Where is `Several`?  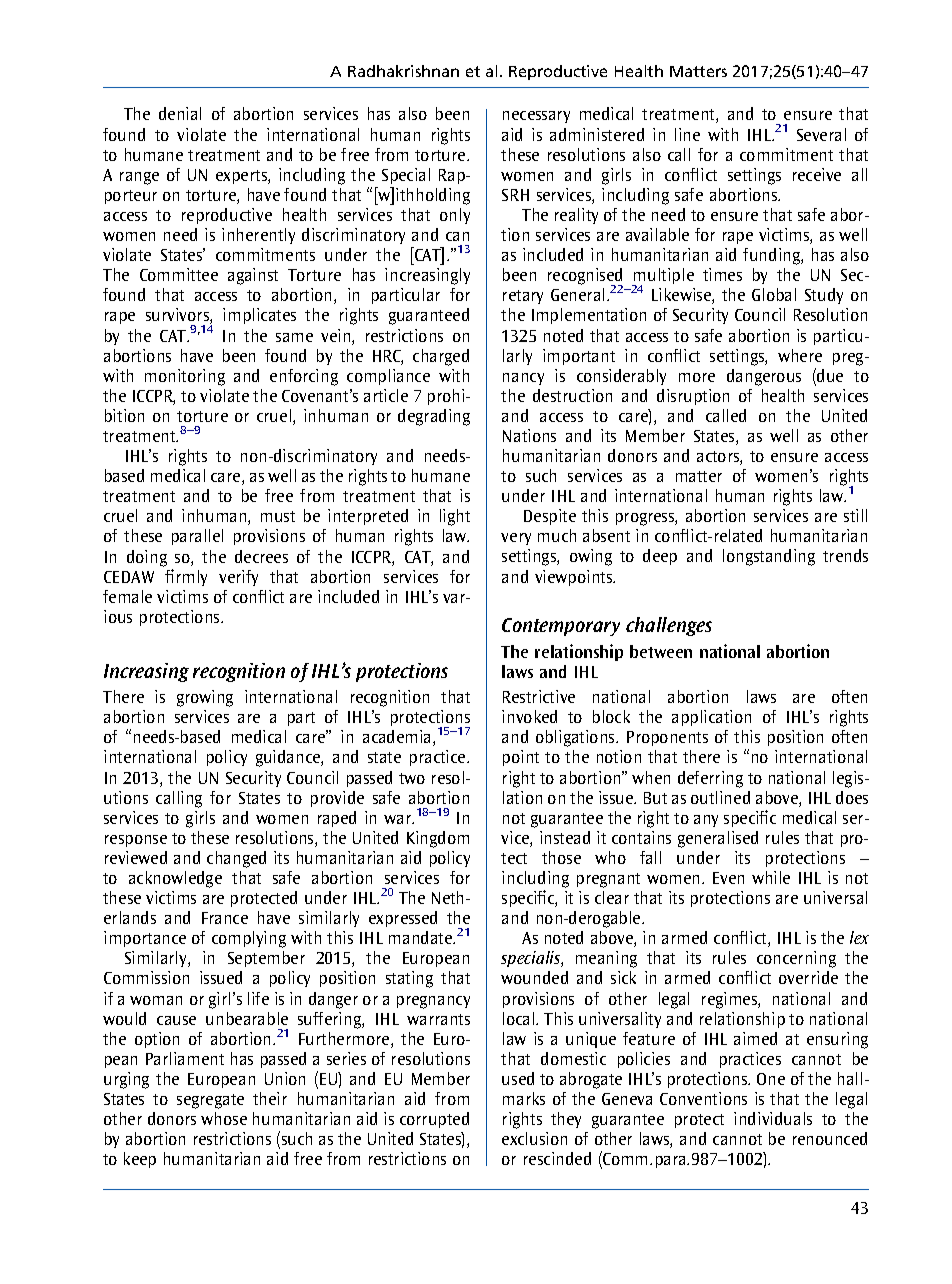
Several is located at coordinates (821, 134).
